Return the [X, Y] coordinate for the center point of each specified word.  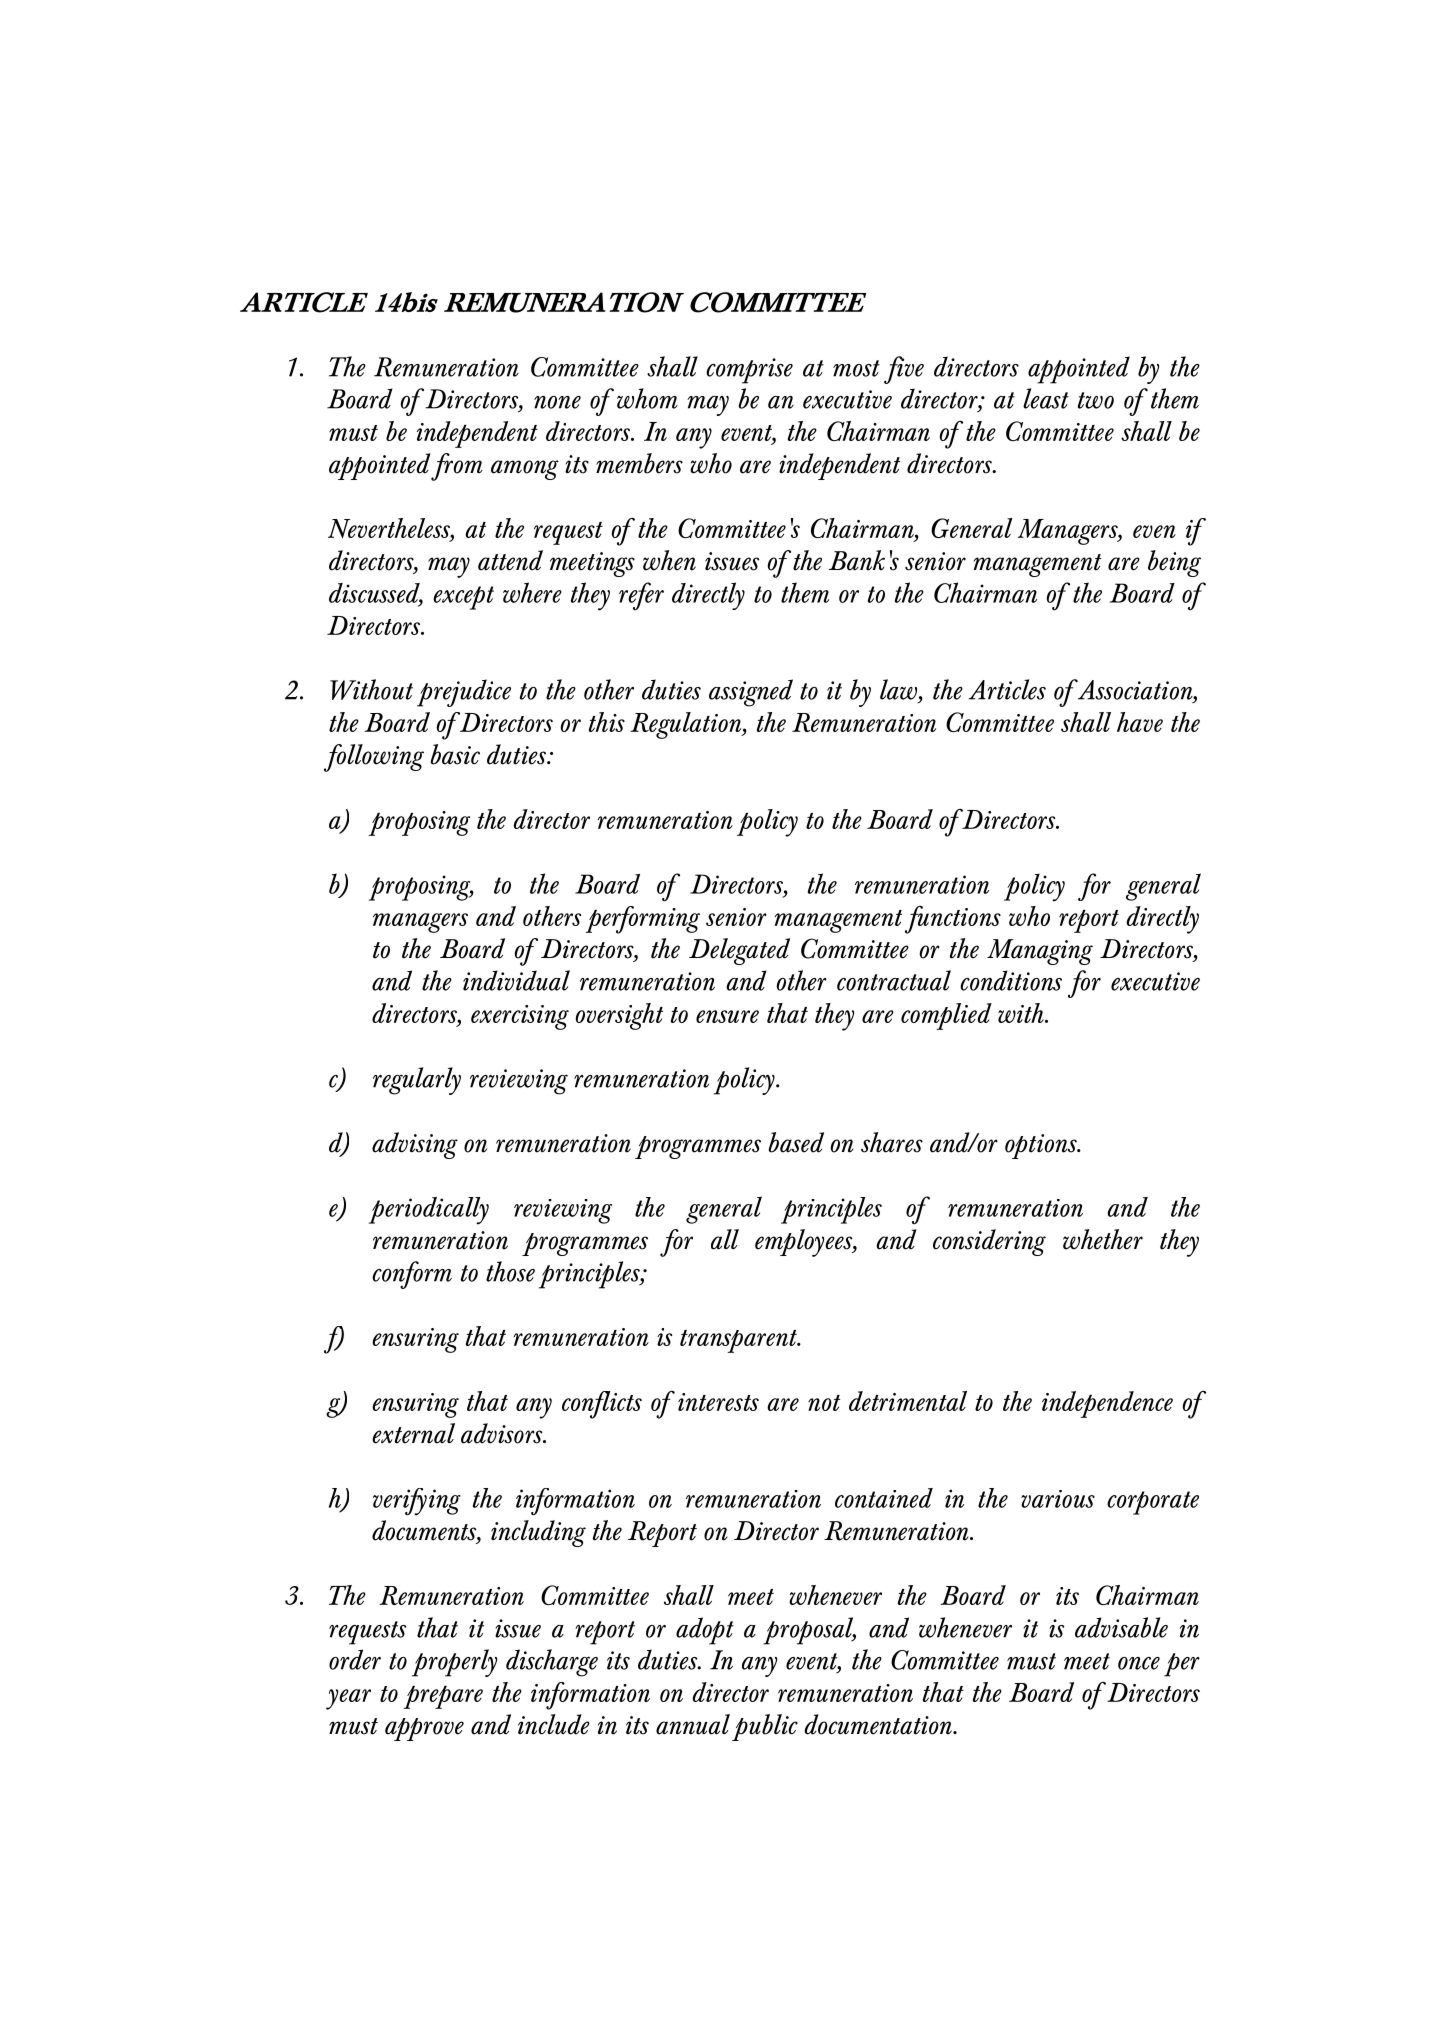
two [1096, 400]
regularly [417, 1081]
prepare [443, 1697]
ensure [727, 1016]
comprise [749, 371]
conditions [1011, 980]
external [413, 1433]
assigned [751, 693]
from [457, 467]
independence [1107, 1404]
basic [455, 754]
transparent [739, 1341]
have [1140, 722]
